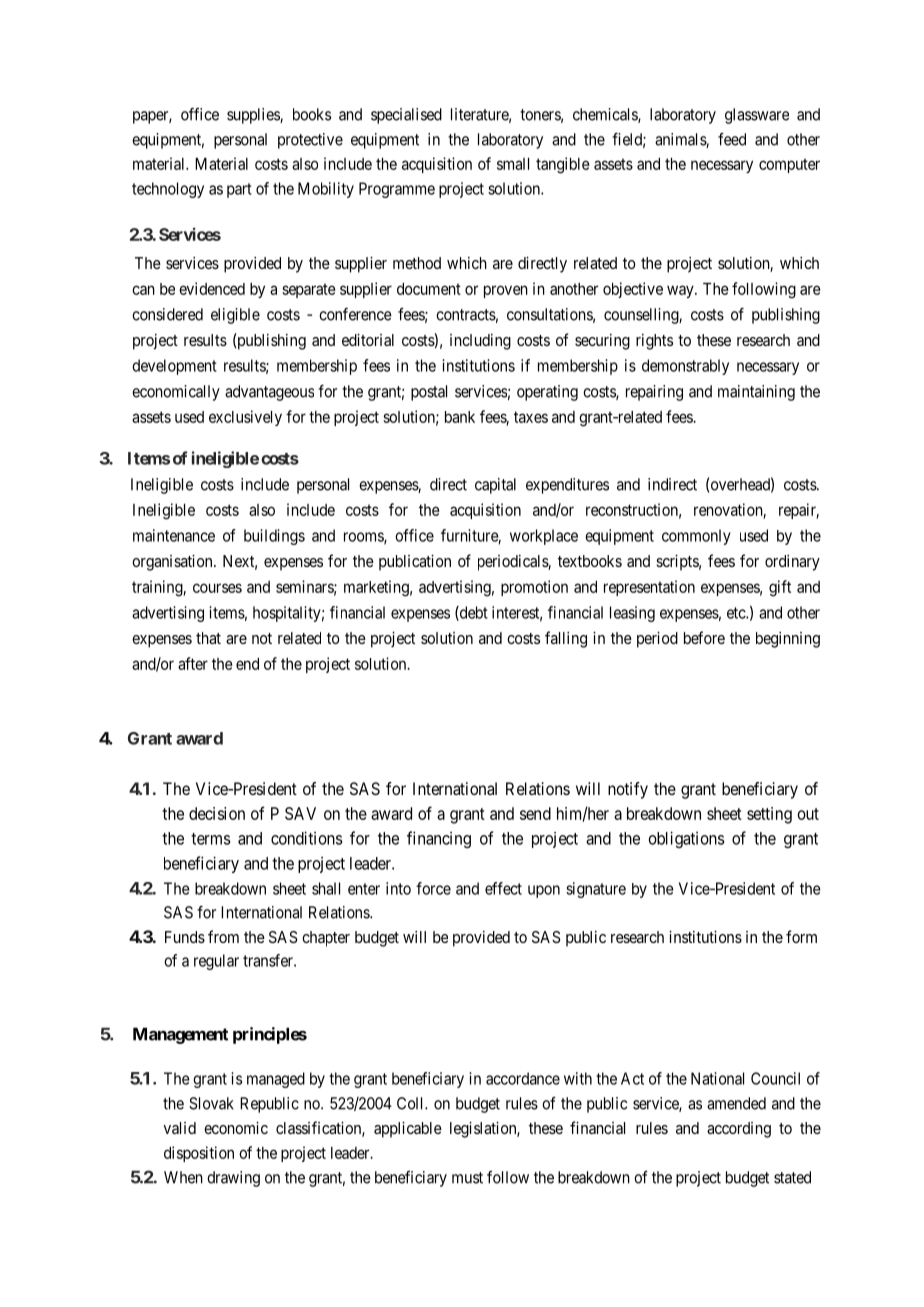 Image resolution: width=924 pixels, height=1307 pixels. What do you see at coordinates (732, 139) in the image?
I see `feed` at bounding box center [732, 139].
